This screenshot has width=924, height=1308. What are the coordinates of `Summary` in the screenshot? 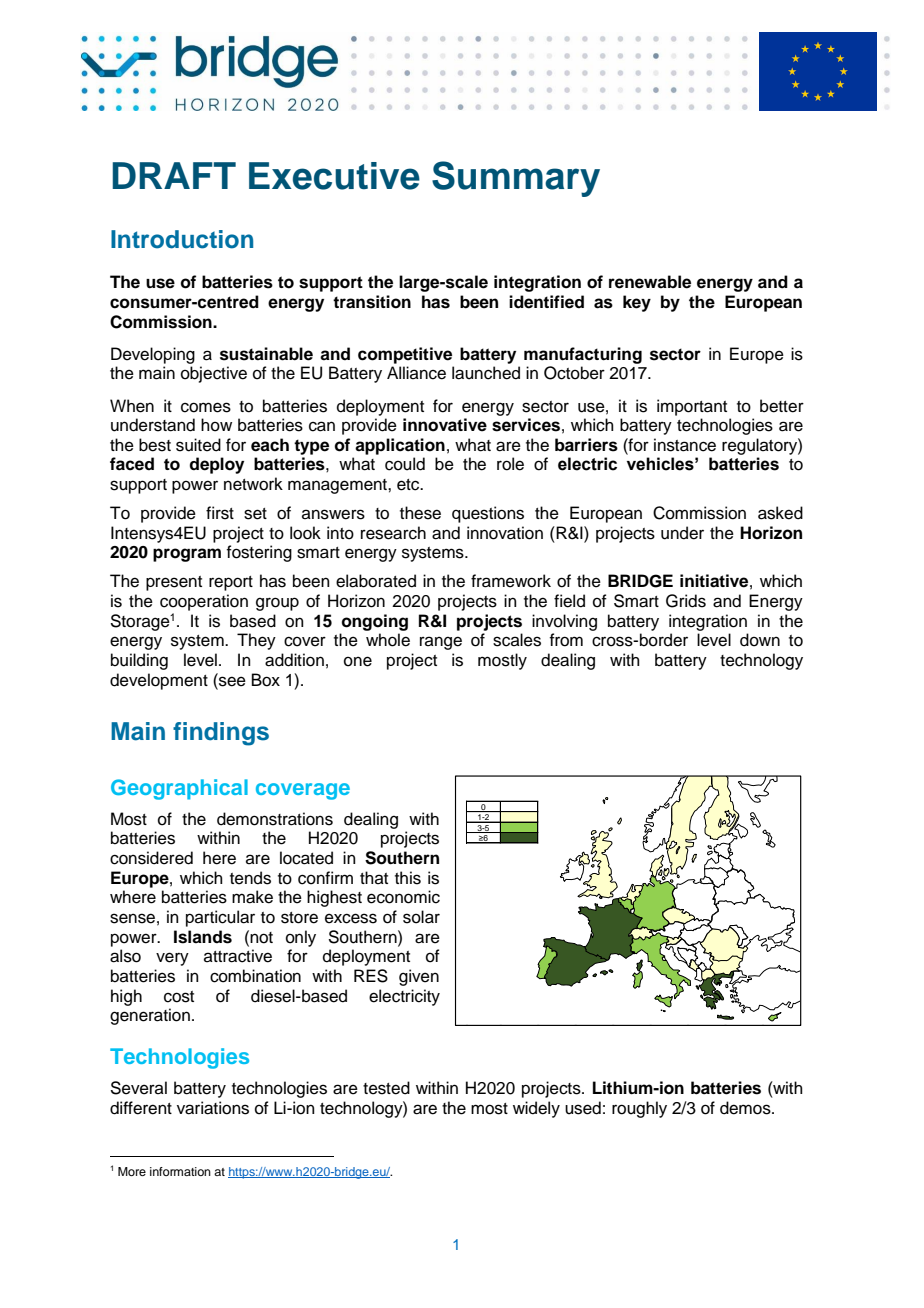 It's located at (516, 179).
